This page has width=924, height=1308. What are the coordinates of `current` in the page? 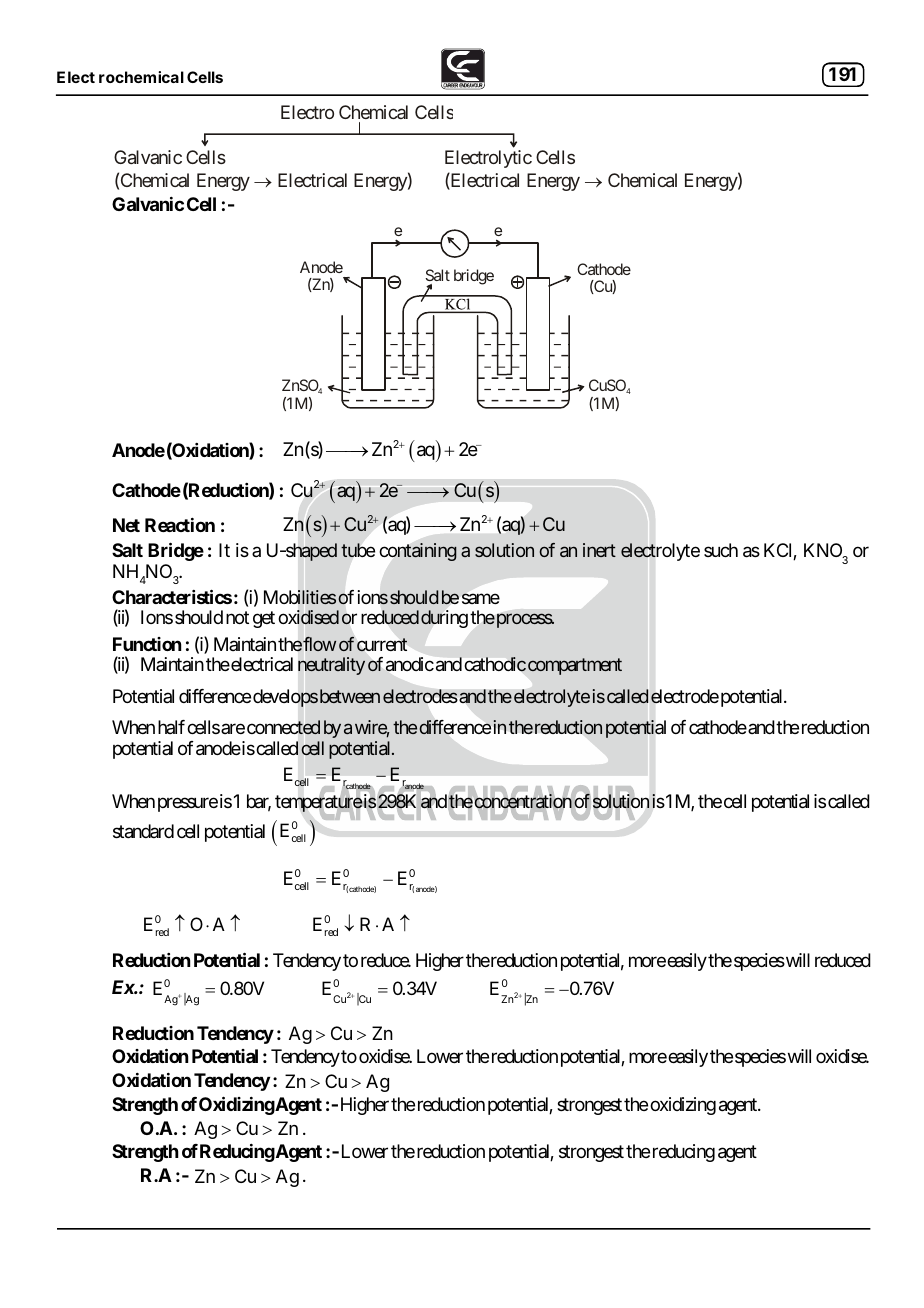 It's located at (382, 645).
